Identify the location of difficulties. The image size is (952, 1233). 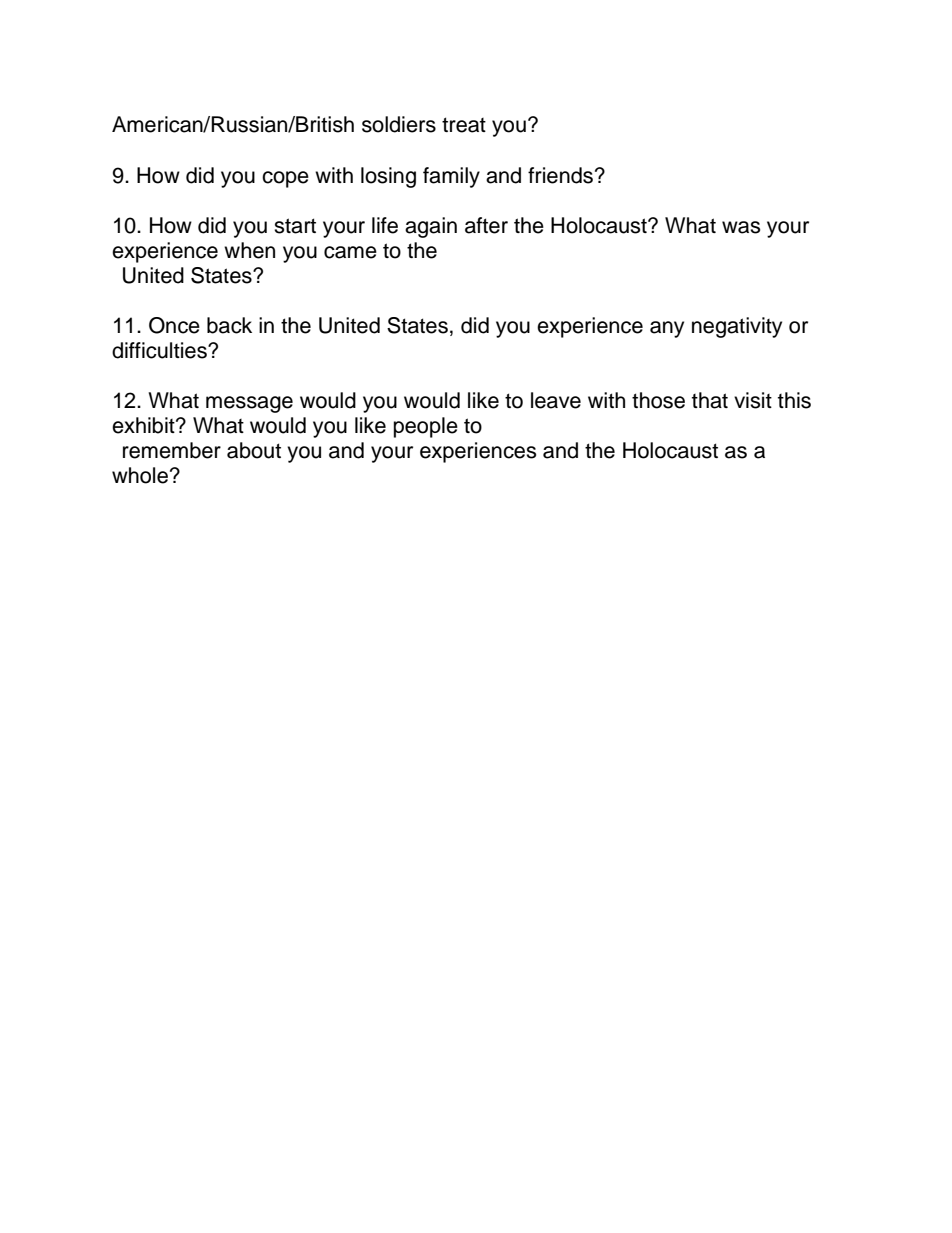
(160, 350).
